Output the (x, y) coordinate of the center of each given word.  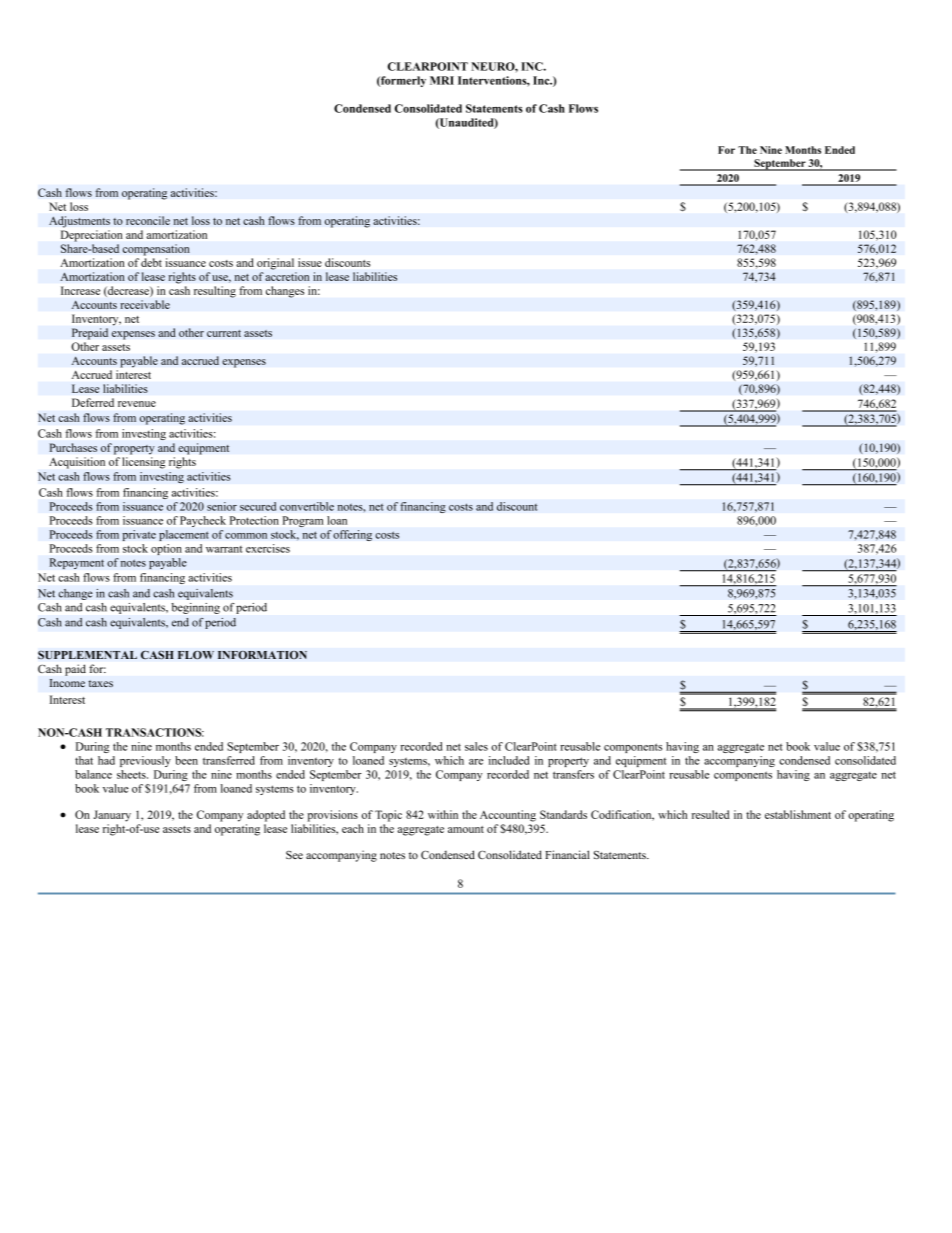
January (112, 816)
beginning (196, 608)
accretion (287, 276)
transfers (573, 774)
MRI (442, 80)
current (224, 333)
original (275, 264)
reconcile (148, 220)
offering (352, 535)
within (443, 814)
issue (310, 262)
